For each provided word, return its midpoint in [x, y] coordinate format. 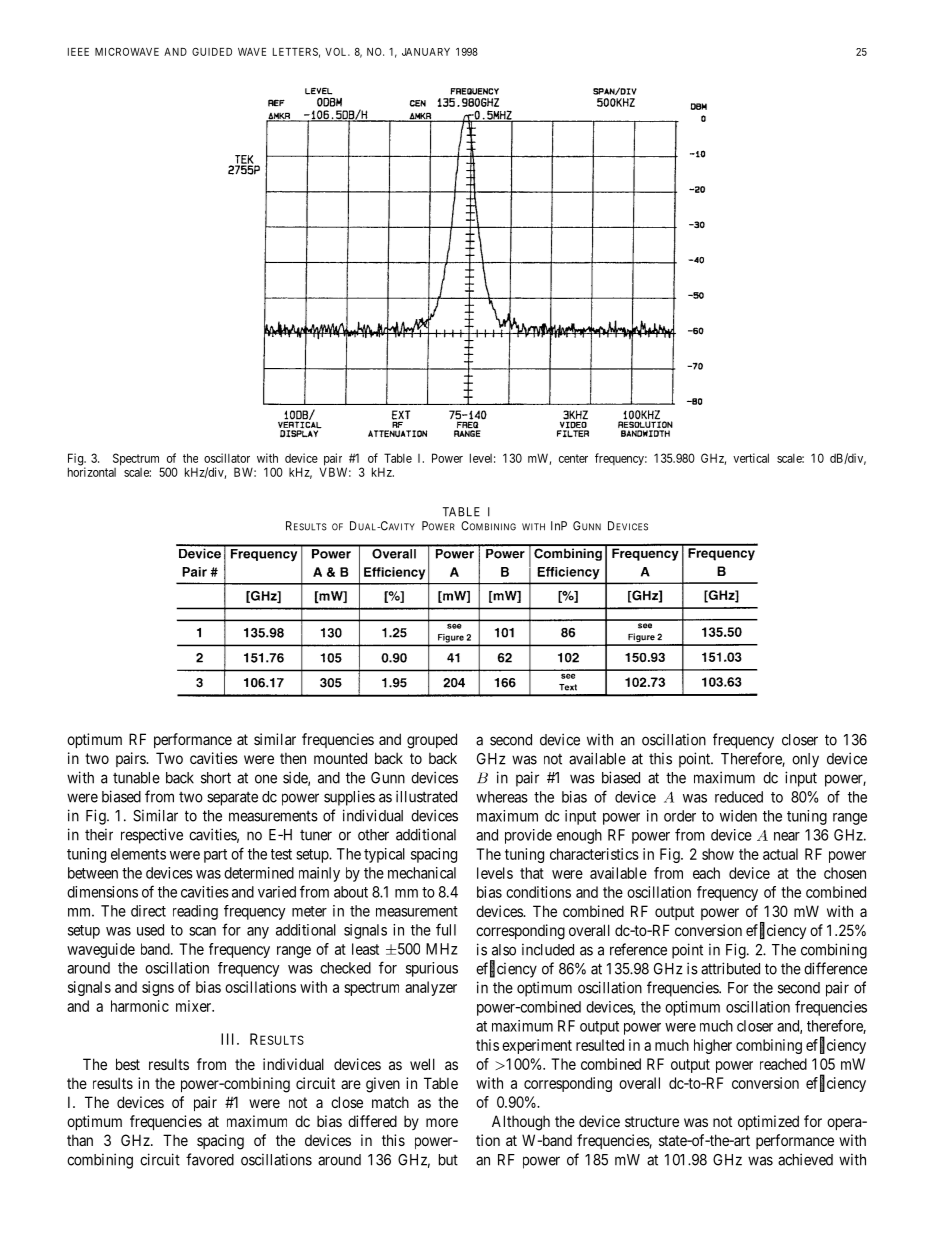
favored [210, 1159]
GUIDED [212, 52]
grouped [432, 741]
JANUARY [426, 52]
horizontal [92, 472]
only [805, 760]
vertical [751, 458]
